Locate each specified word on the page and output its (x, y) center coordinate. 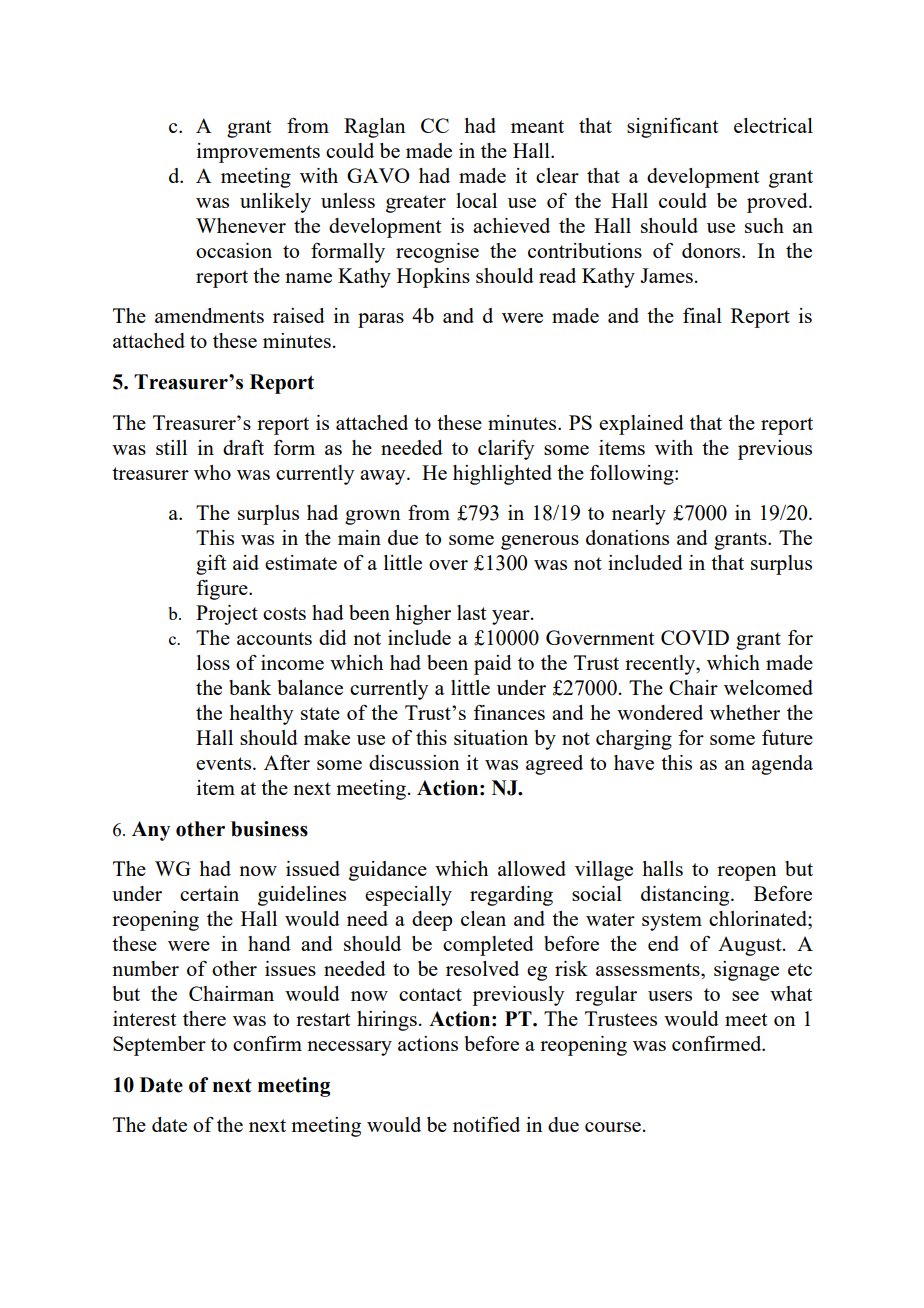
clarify (506, 450)
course (613, 1127)
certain (209, 893)
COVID (695, 637)
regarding (511, 896)
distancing (686, 896)
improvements (258, 153)
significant (672, 128)
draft (243, 447)
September (159, 1046)
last (471, 612)
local (476, 200)
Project (227, 615)
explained (641, 425)
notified (486, 1124)
